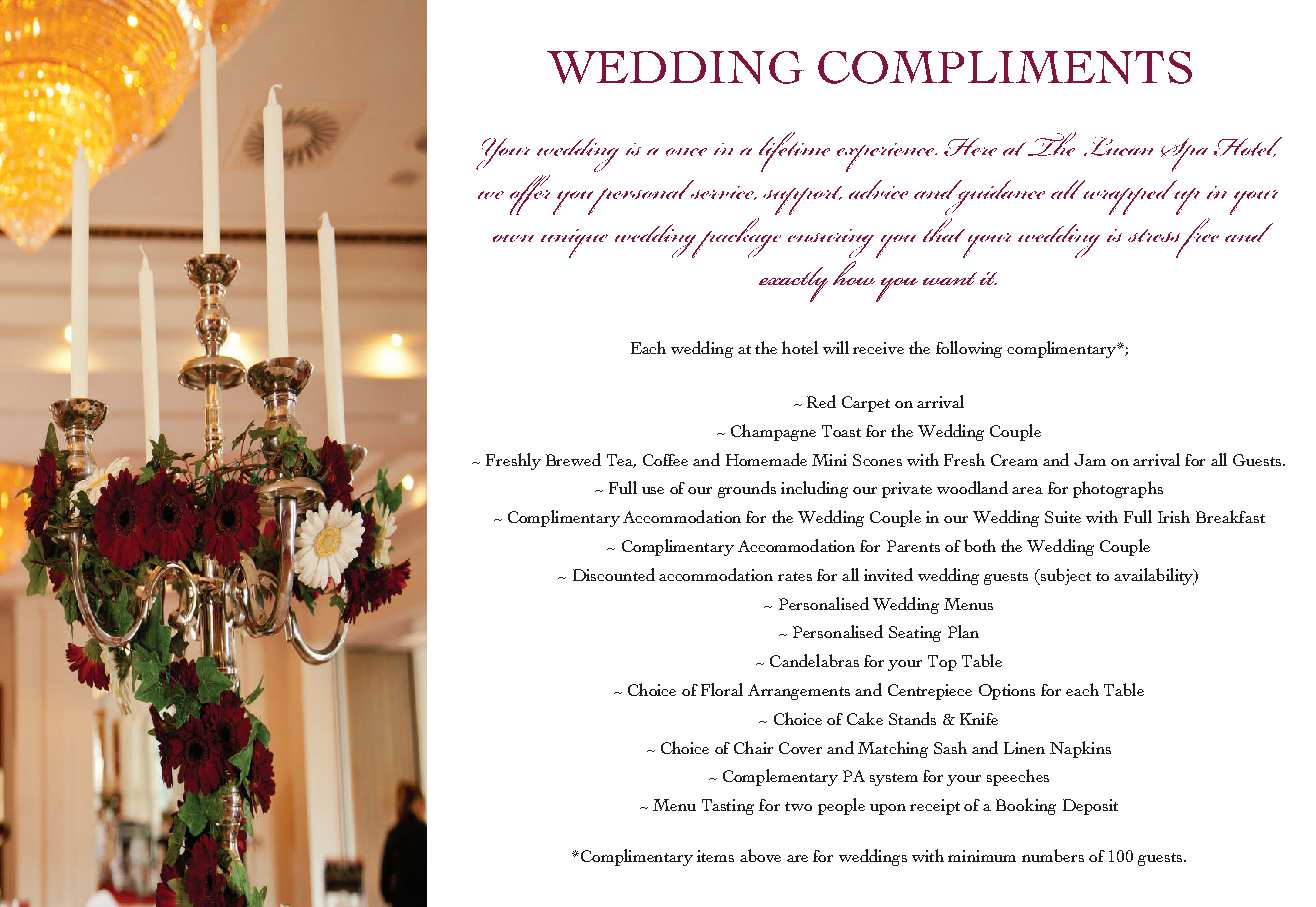 Image resolution: width=1316 pixels, height=907 pixels. I want to click on receipt, so click(935, 807).
